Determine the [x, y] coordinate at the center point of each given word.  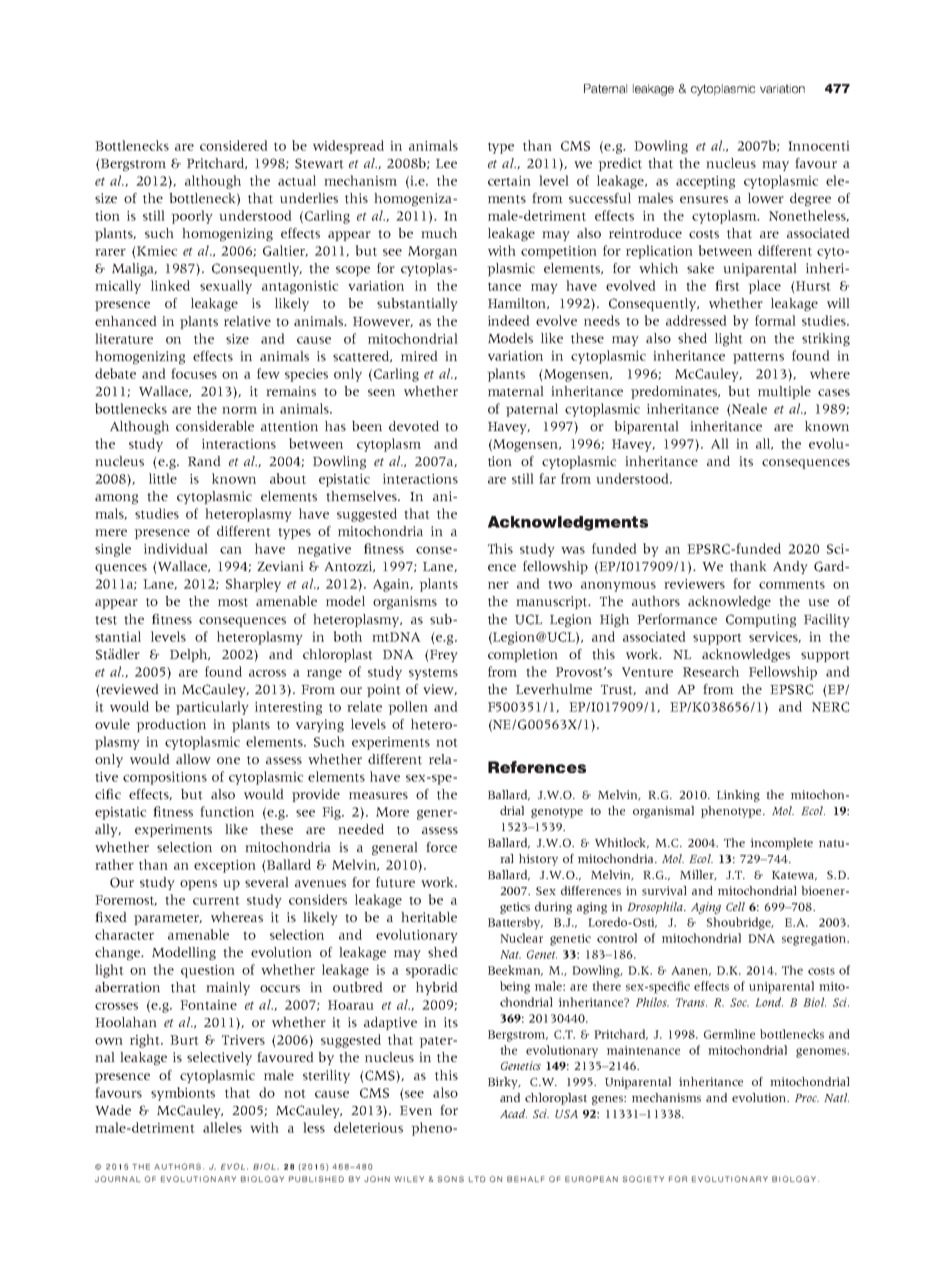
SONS [451, 1179]
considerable [215, 426]
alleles [222, 1127]
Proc [807, 1098]
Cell [735, 906]
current [216, 900]
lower [766, 198]
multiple [784, 392]
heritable [429, 917]
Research [711, 671]
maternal [516, 391]
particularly [212, 708]
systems [433, 674]
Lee [446, 163]
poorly [192, 217]
